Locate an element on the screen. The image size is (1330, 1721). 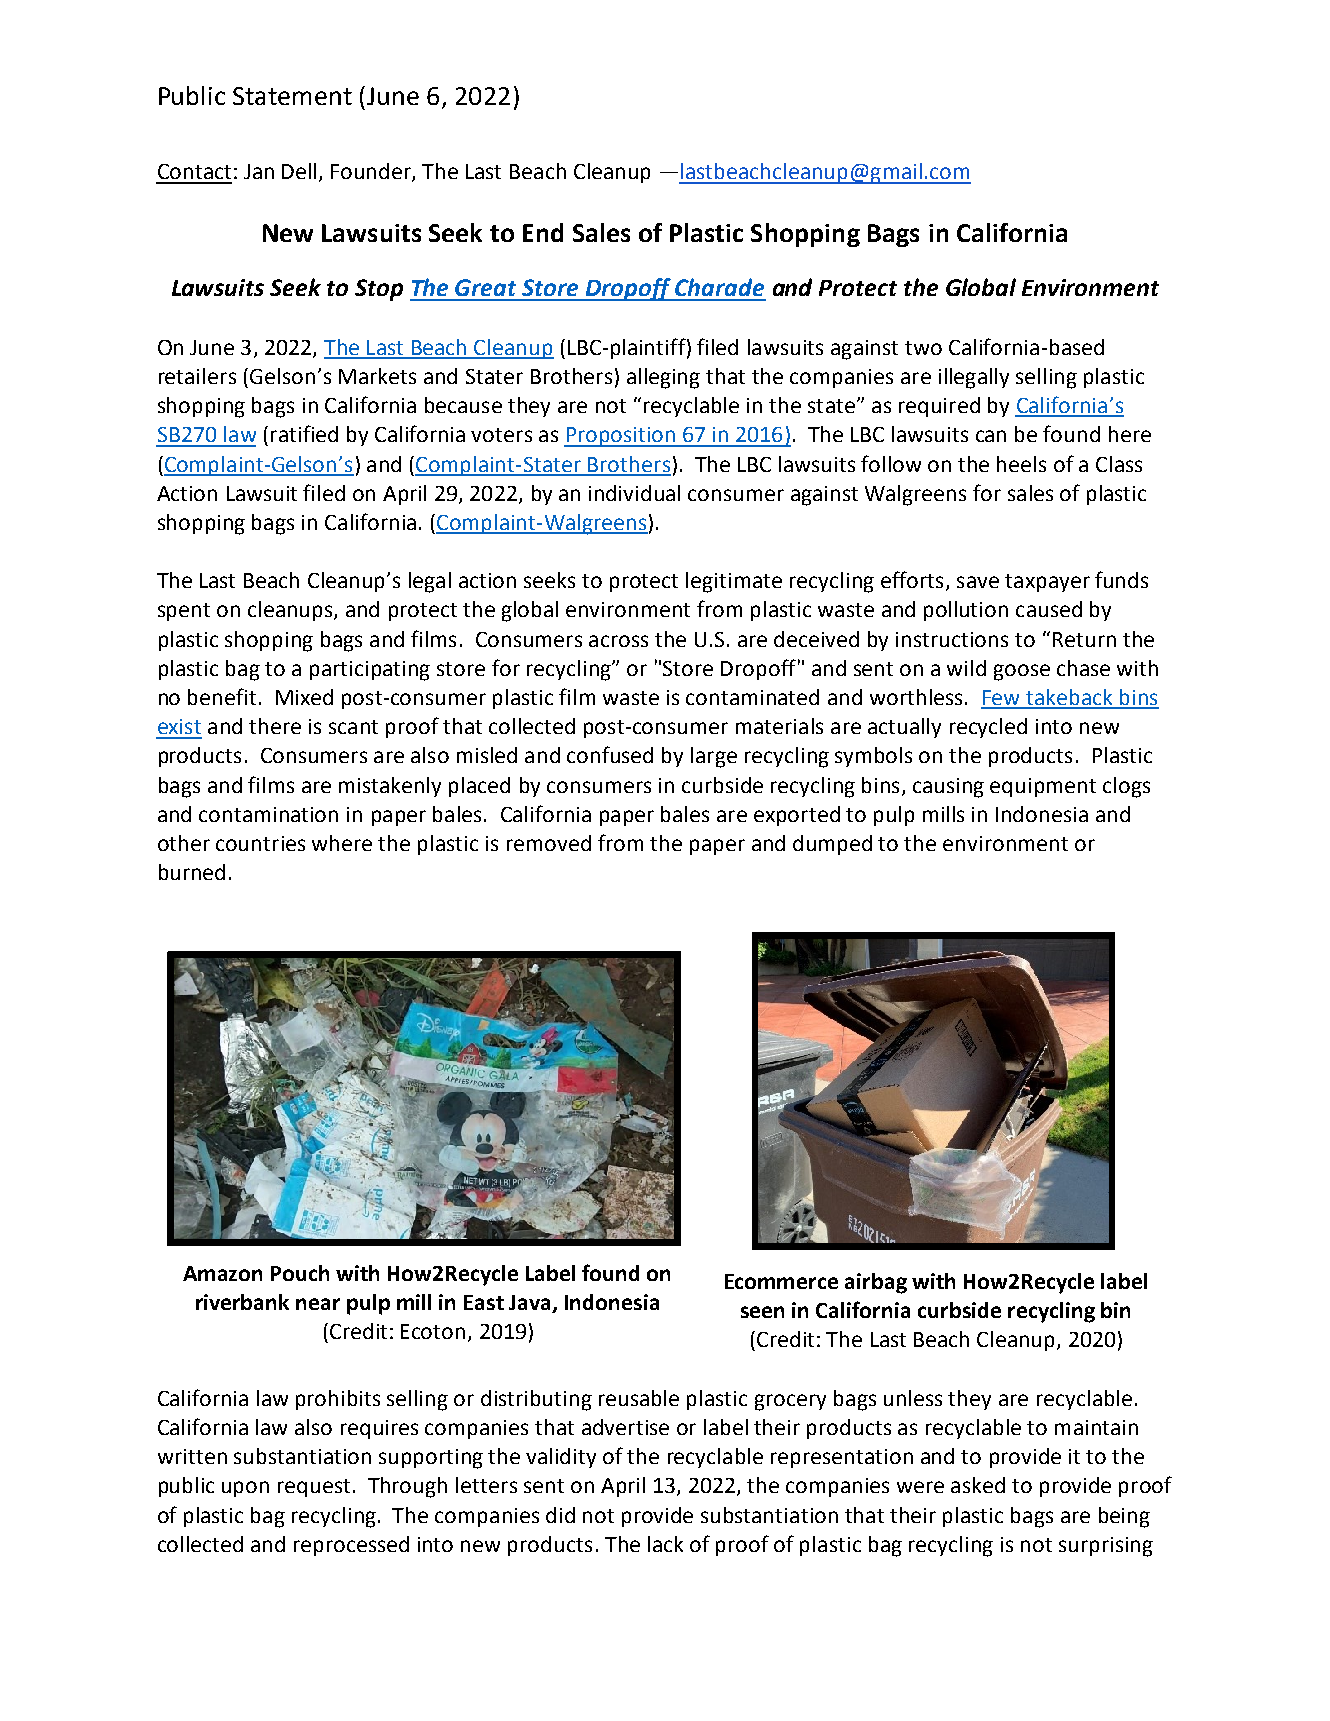
across is located at coordinates (618, 641).
